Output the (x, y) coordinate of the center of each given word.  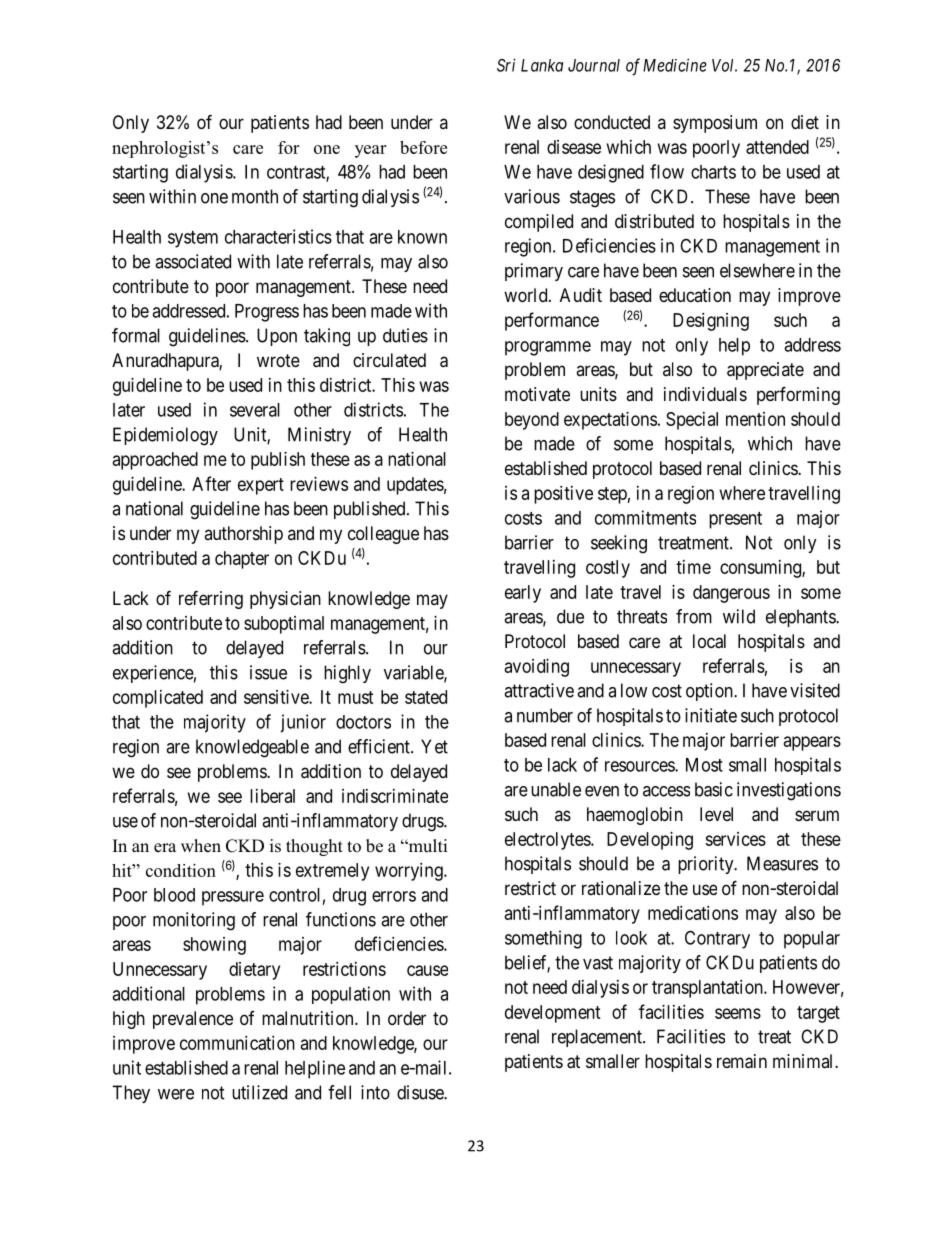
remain (742, 1061)
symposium (715, 124)
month (255, 196)
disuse (421, 1092)
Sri (506, 65)
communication (237, 1043)
